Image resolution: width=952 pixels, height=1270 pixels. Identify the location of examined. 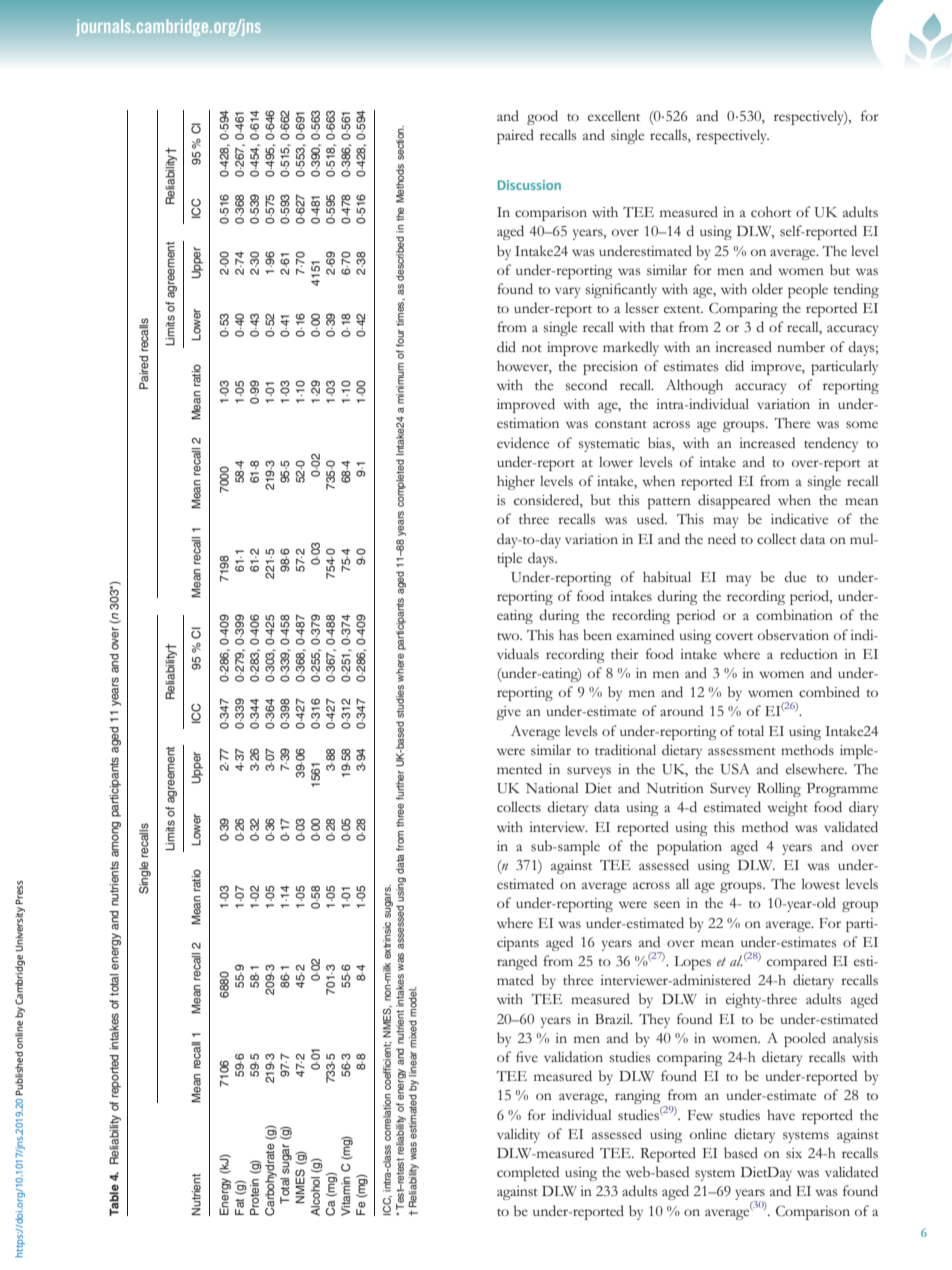
(645, 634).
